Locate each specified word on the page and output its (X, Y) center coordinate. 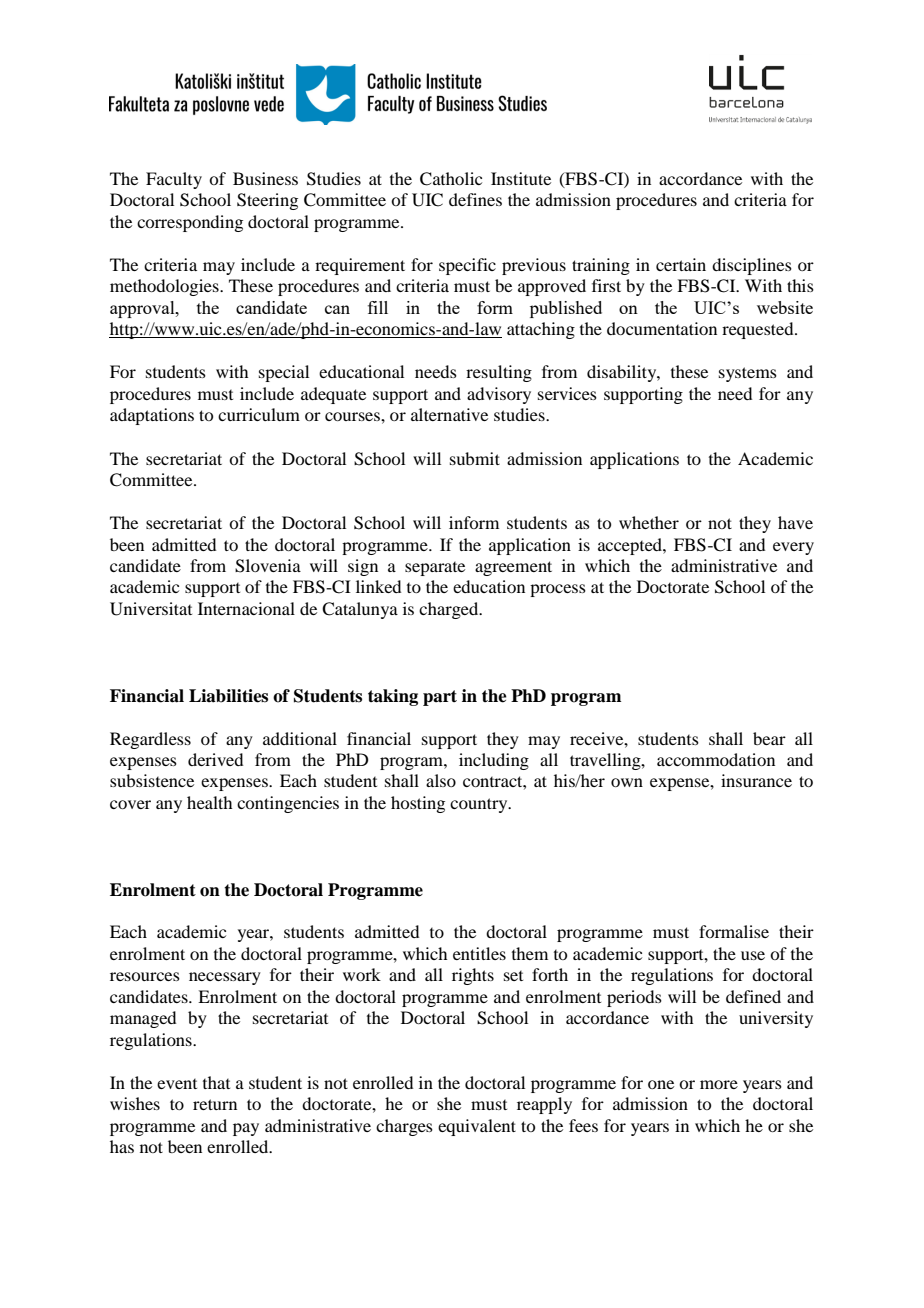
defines (475, 199)
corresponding (190, 223)
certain (681, 264)
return (215, 1104)
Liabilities (228, 696)
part (440, 698)
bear (769, 738)
